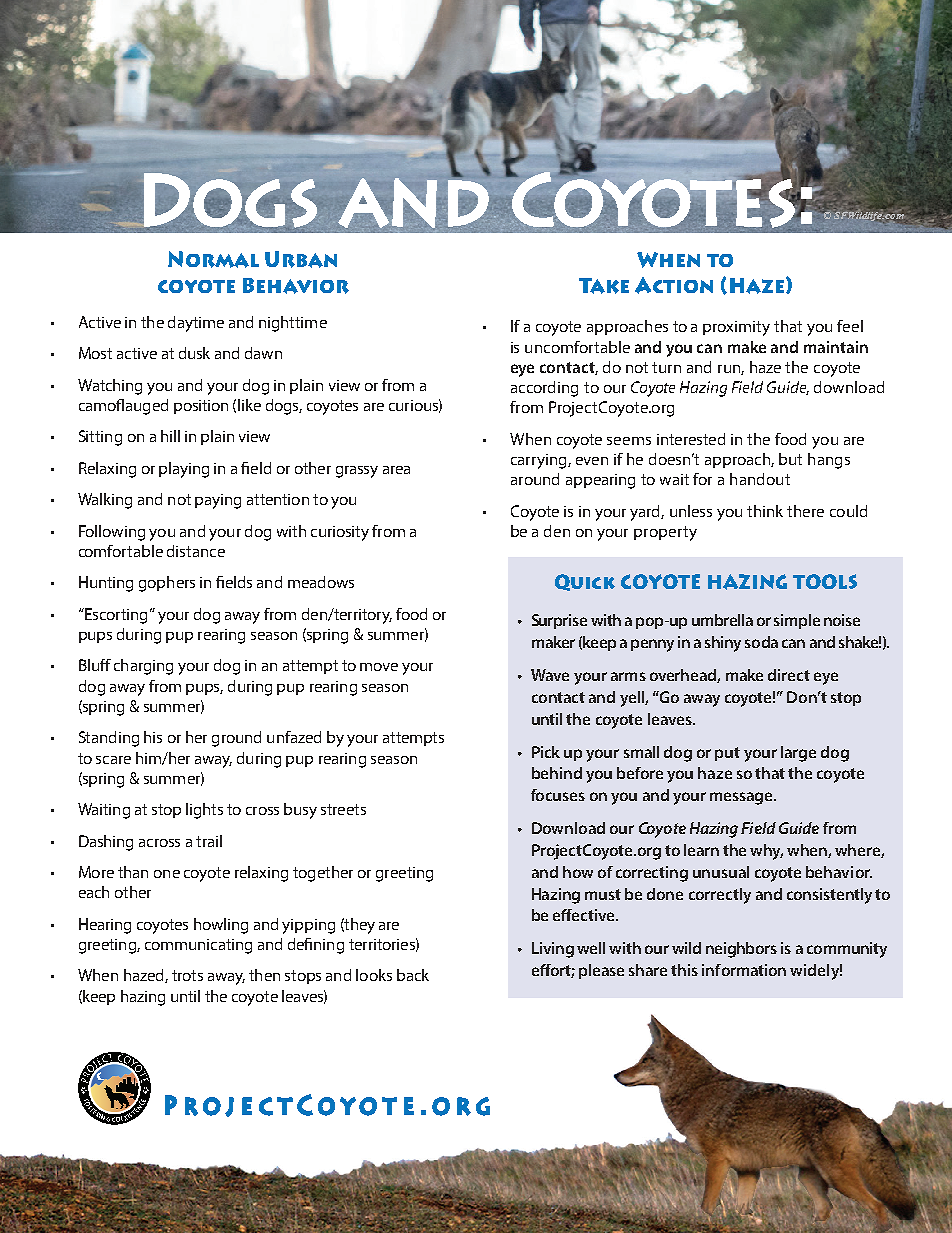  Describe the element at coordinates (213, 259) in the document. I see `Normal` at that location.
